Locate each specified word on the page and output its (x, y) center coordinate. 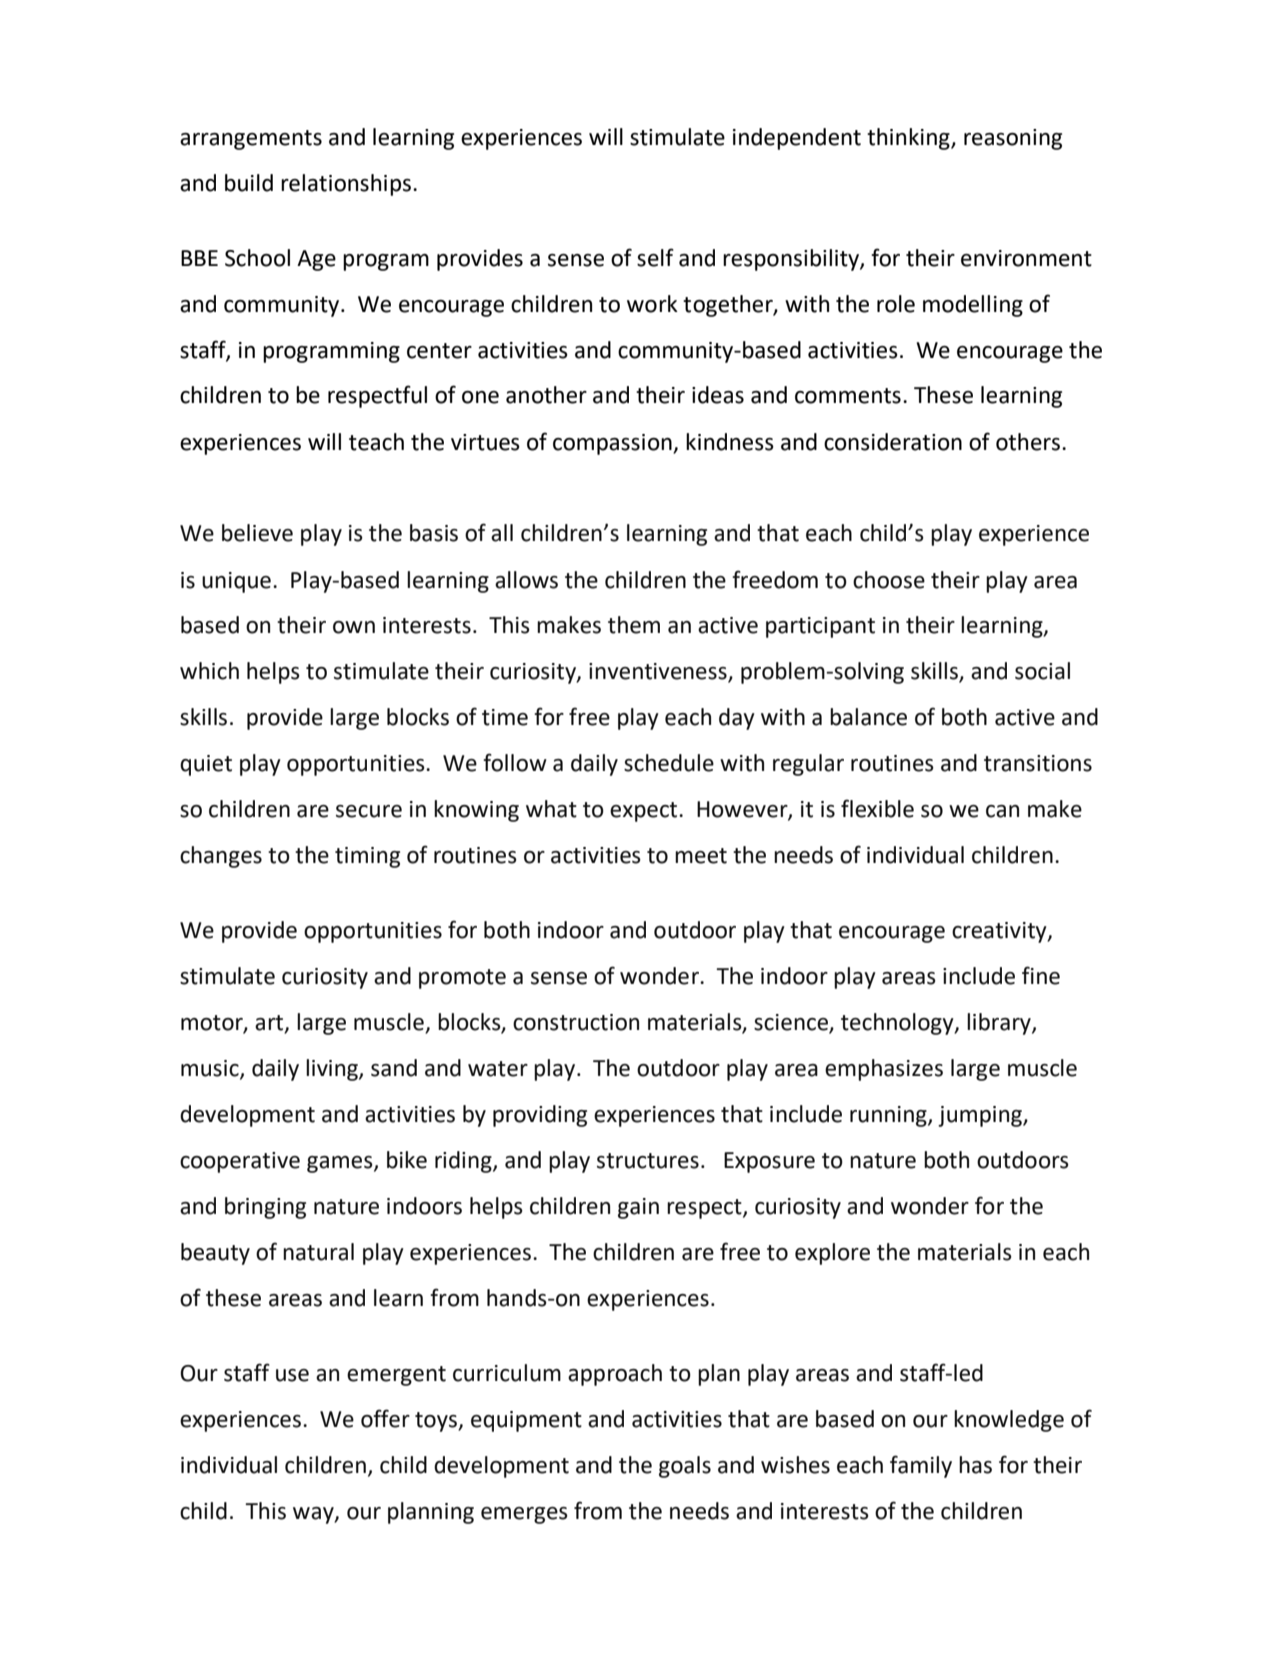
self (655, 257)
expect (645, 812)
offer (385, 1418)
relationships (346, 185)
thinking (909, 139)
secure (369, 811)
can (1002, 811)
